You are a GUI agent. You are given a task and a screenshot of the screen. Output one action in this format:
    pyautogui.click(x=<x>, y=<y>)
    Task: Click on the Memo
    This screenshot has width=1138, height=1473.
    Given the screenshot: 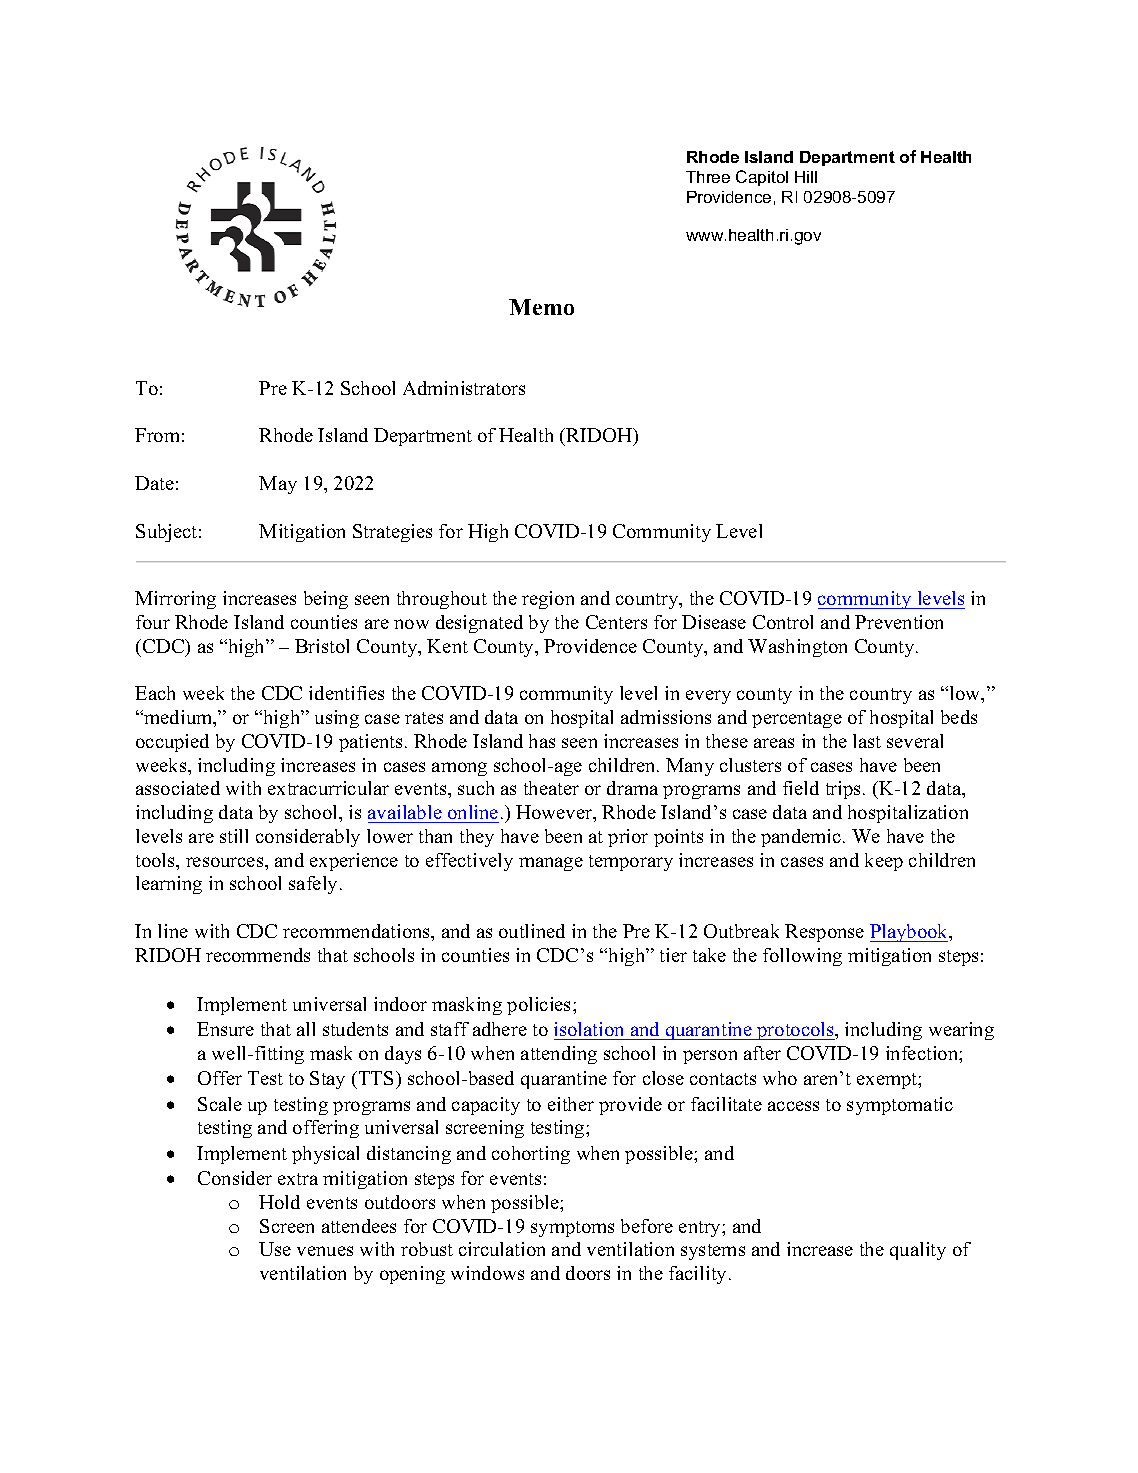 What is the action you would take?
    pyautogui.click(x=541, y=307)
